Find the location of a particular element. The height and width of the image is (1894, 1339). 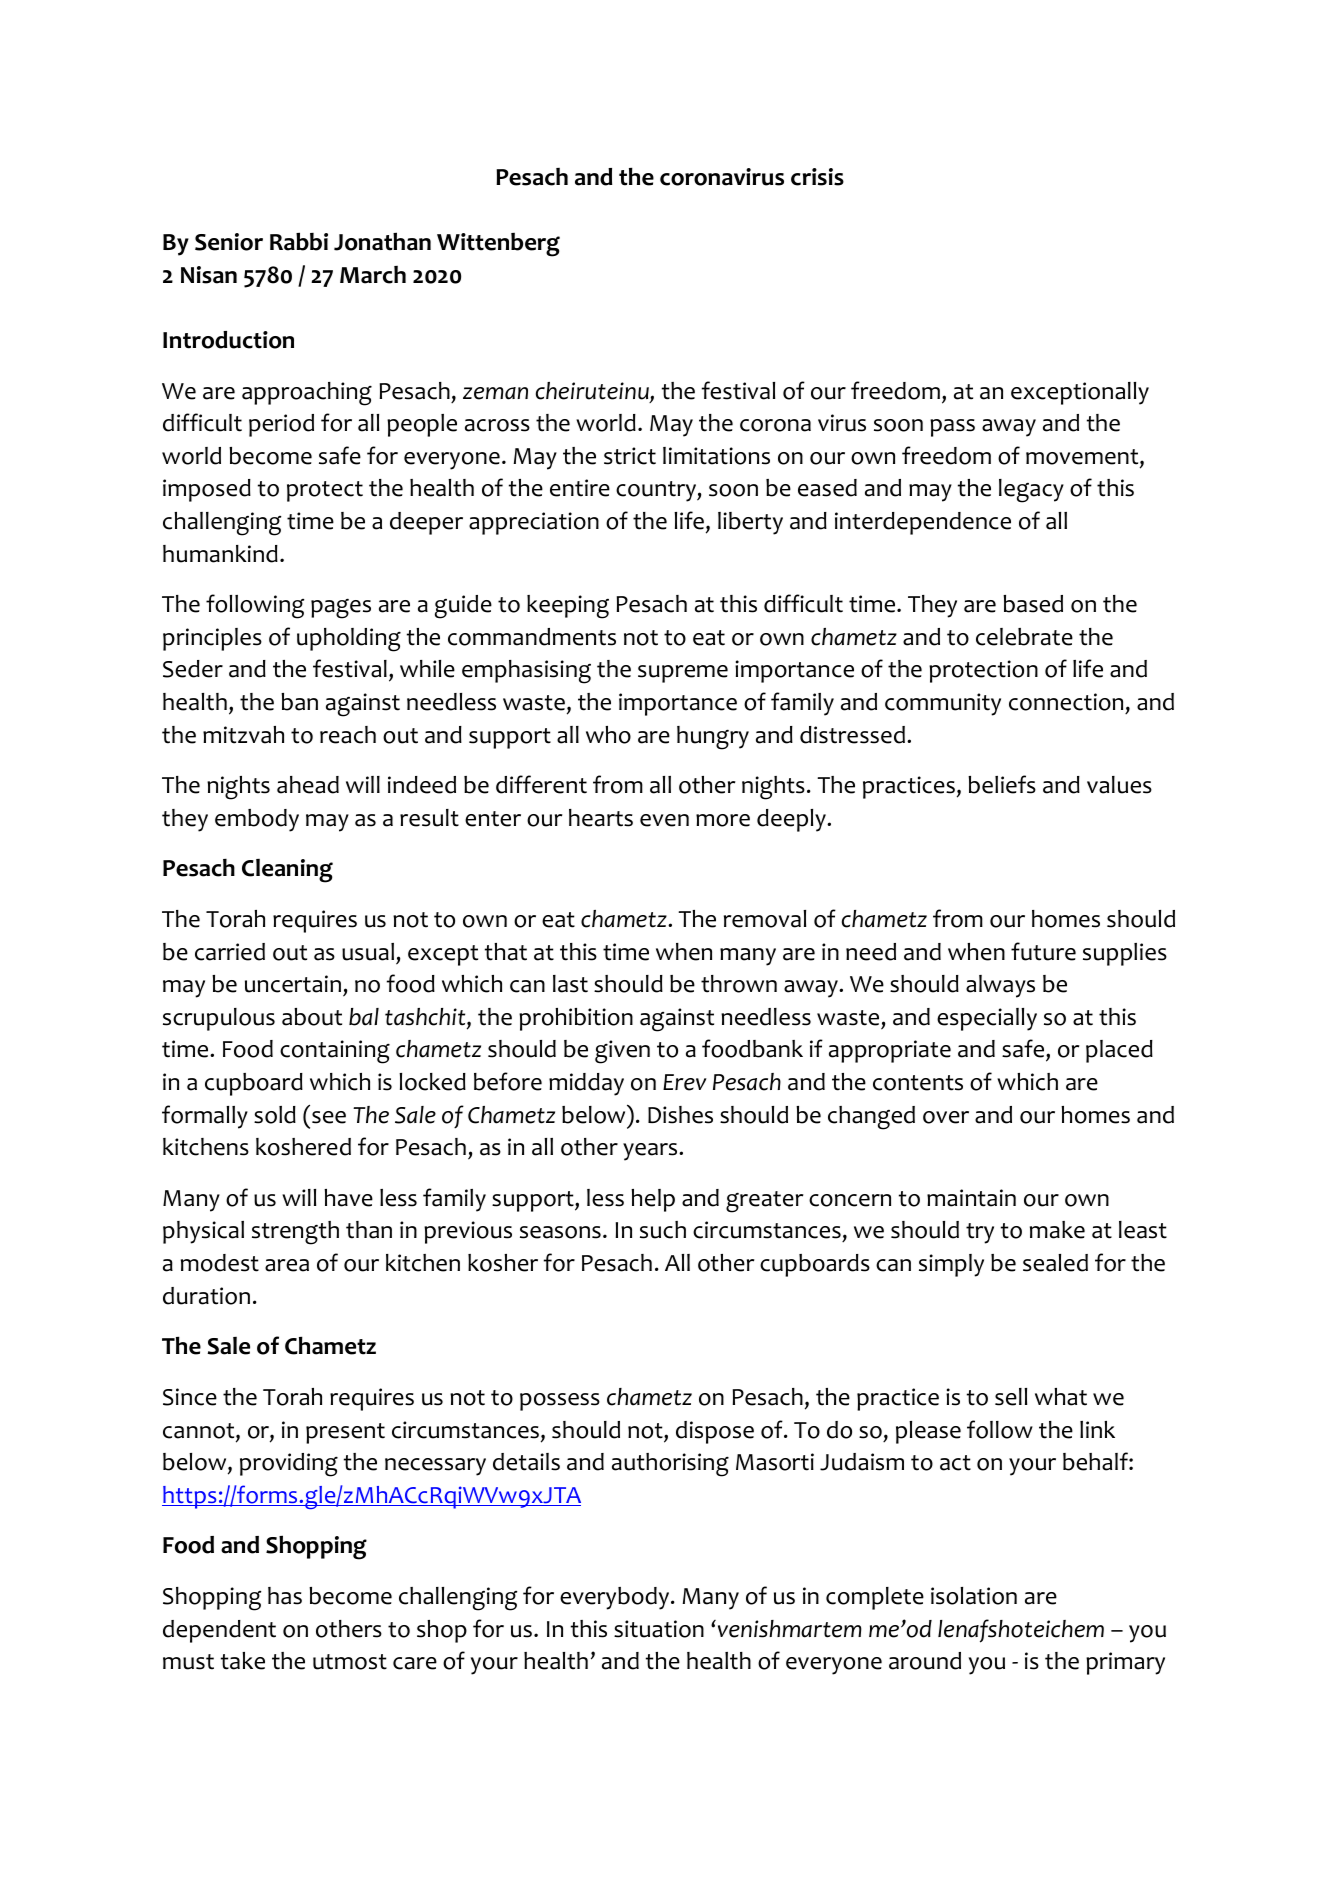

imposed is located at coordinates (207, 490).
